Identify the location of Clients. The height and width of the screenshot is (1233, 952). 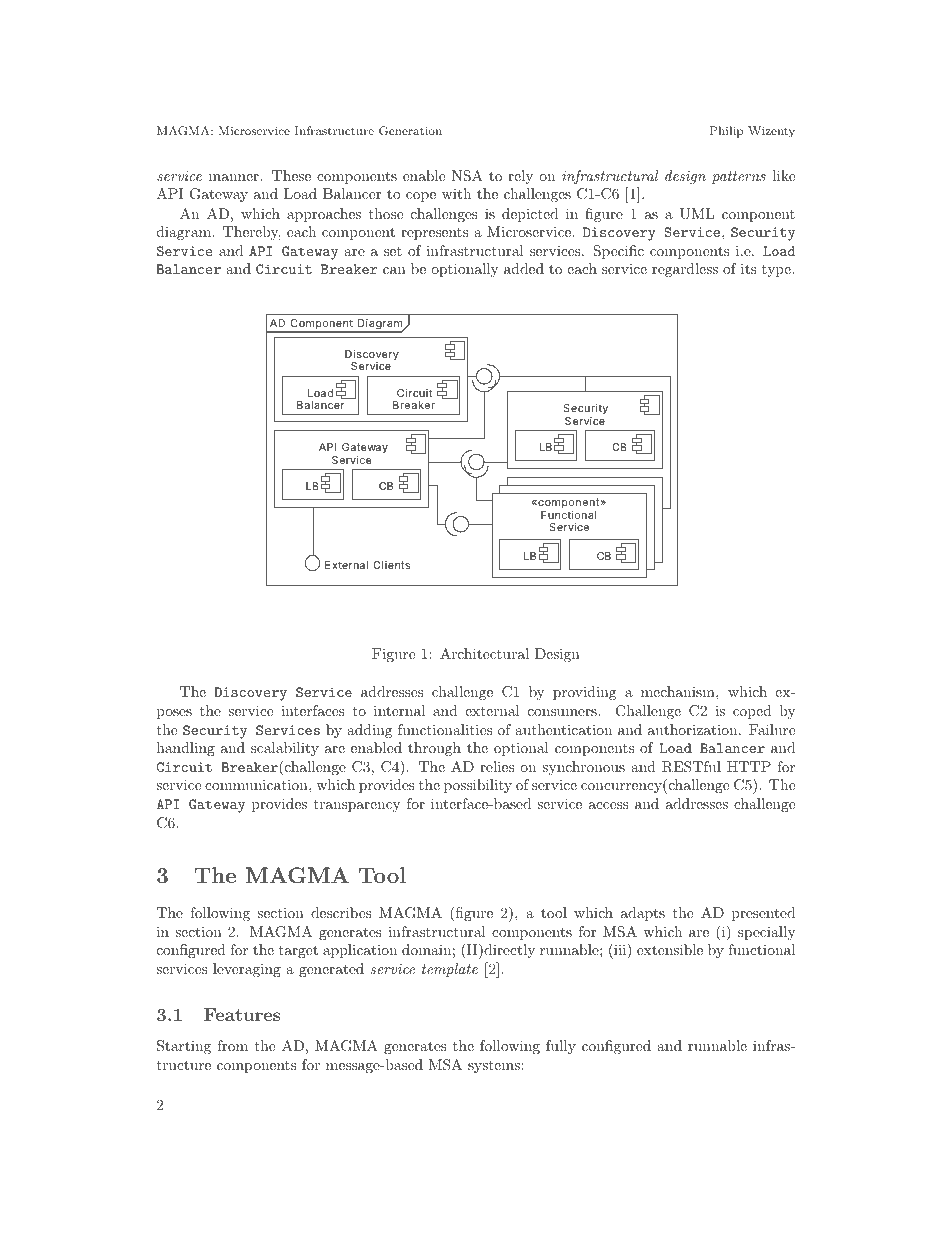
(391, 565).
